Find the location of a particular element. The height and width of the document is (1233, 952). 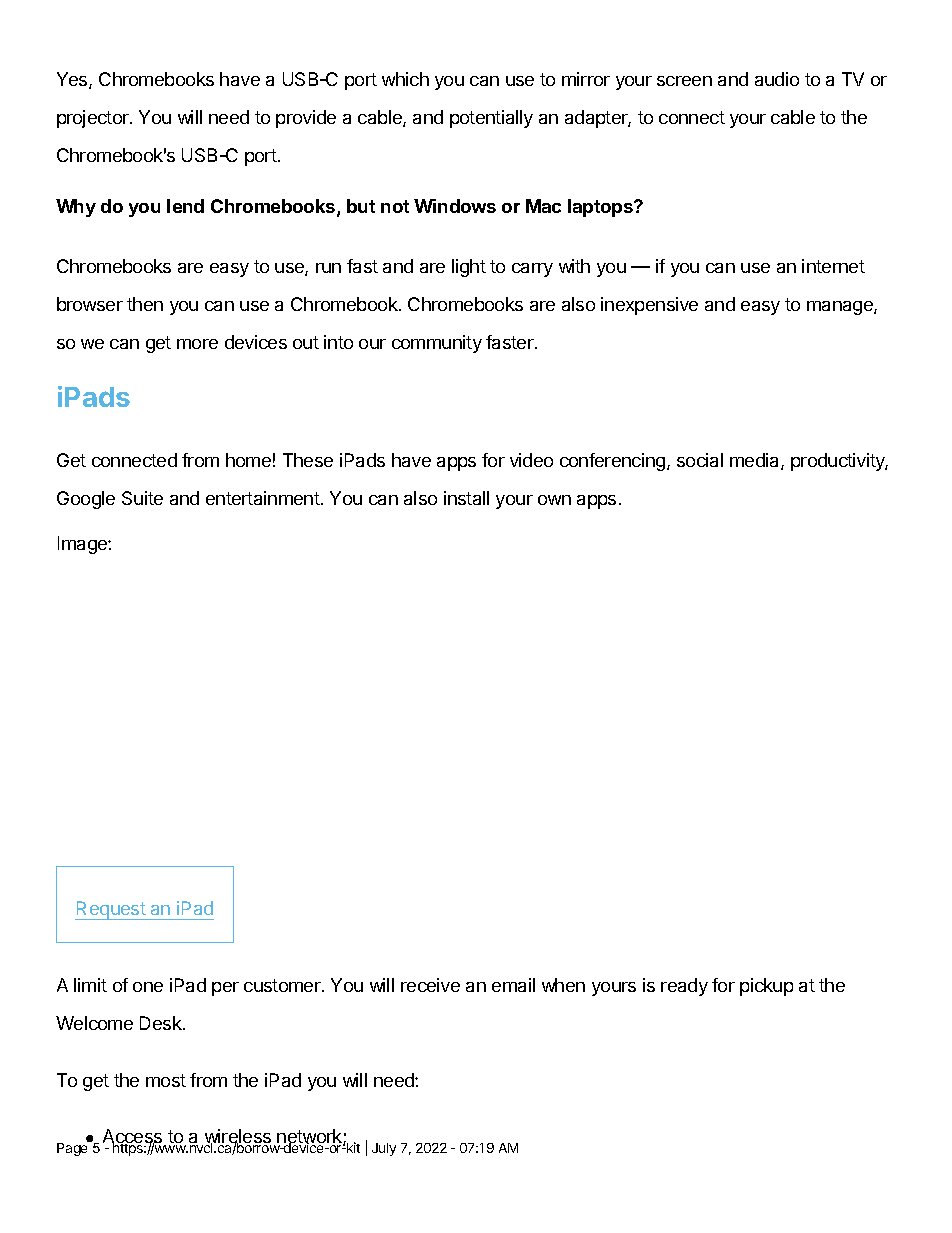

install is located at coordinates (466, 498).
